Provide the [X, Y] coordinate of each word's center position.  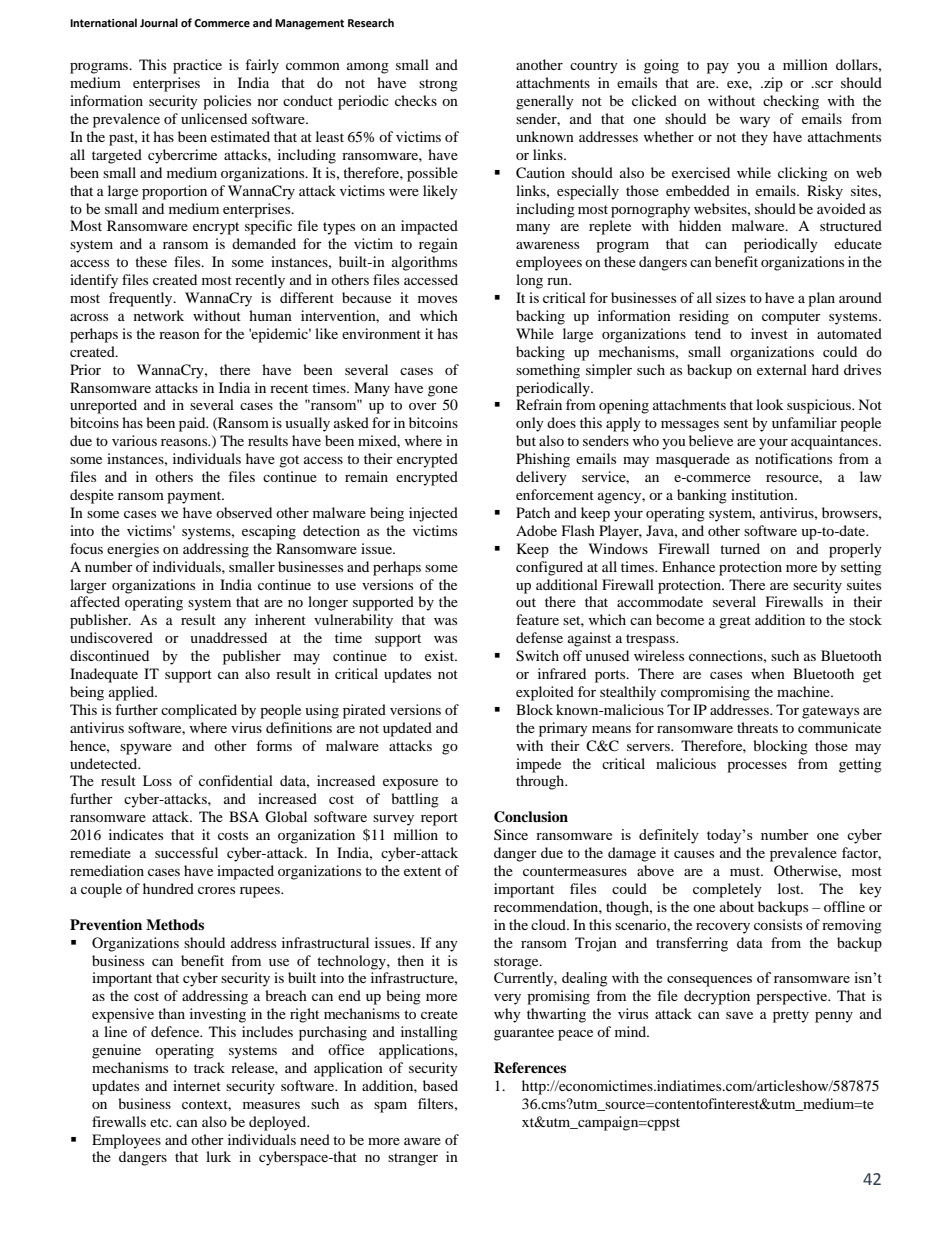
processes [757, 767]
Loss [157, 780]
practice [197, 66]
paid [193, 424]
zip [772, 84]
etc [160, 1122]
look [770, 404]
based [440, 1085]
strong [438, 85]
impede [538, 765]
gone [443, 391]
